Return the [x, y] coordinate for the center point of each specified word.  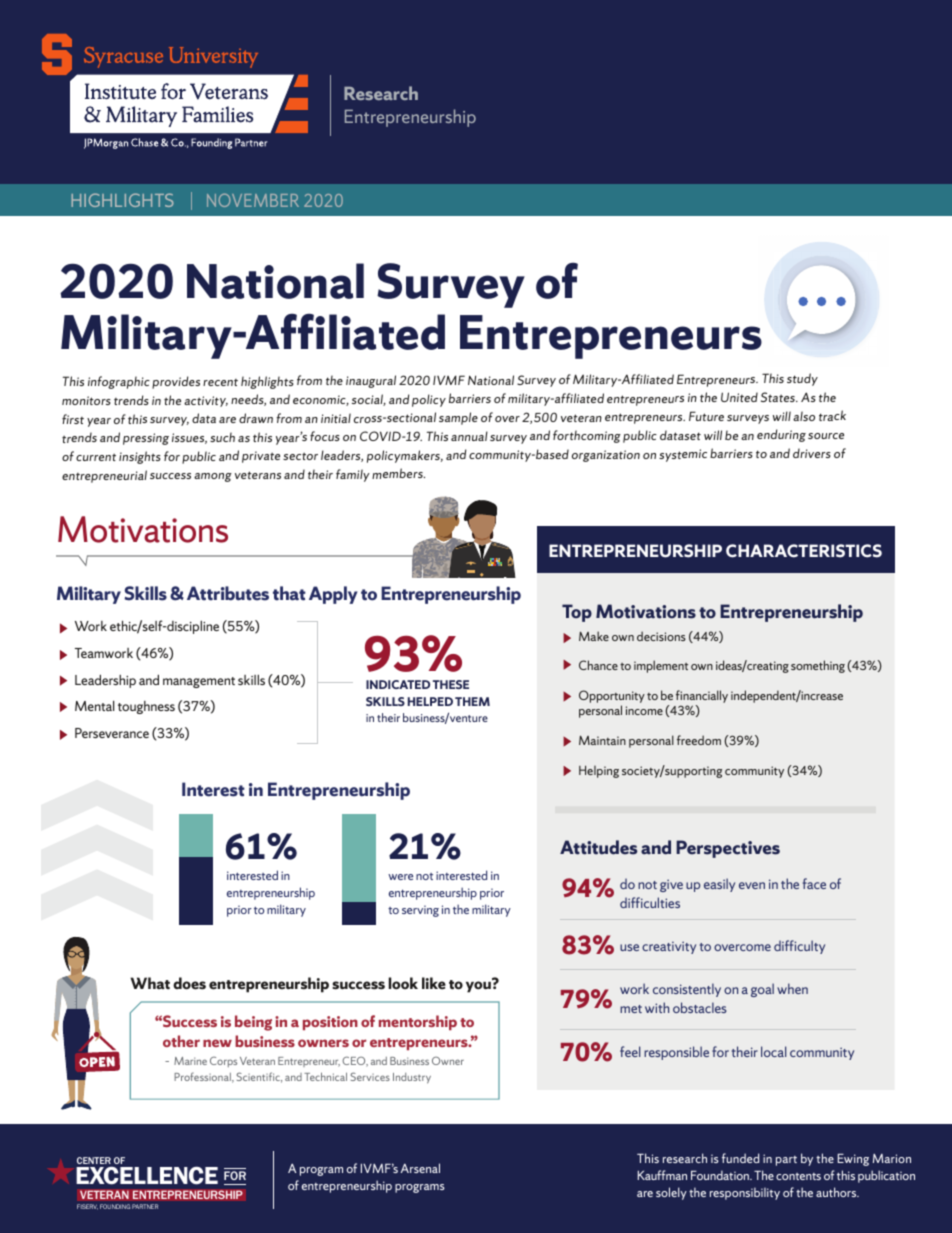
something [818, 666]
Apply [333, 595]
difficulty [799, 947]
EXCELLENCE [147, 1175]
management [199, 682]
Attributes [228, 593]
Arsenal [420, 1168]
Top [577, 613]
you [479, 986]
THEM [472, 701]
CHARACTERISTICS [804, 551]
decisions [661, 636]
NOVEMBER [253, 200]
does [189, 983]
